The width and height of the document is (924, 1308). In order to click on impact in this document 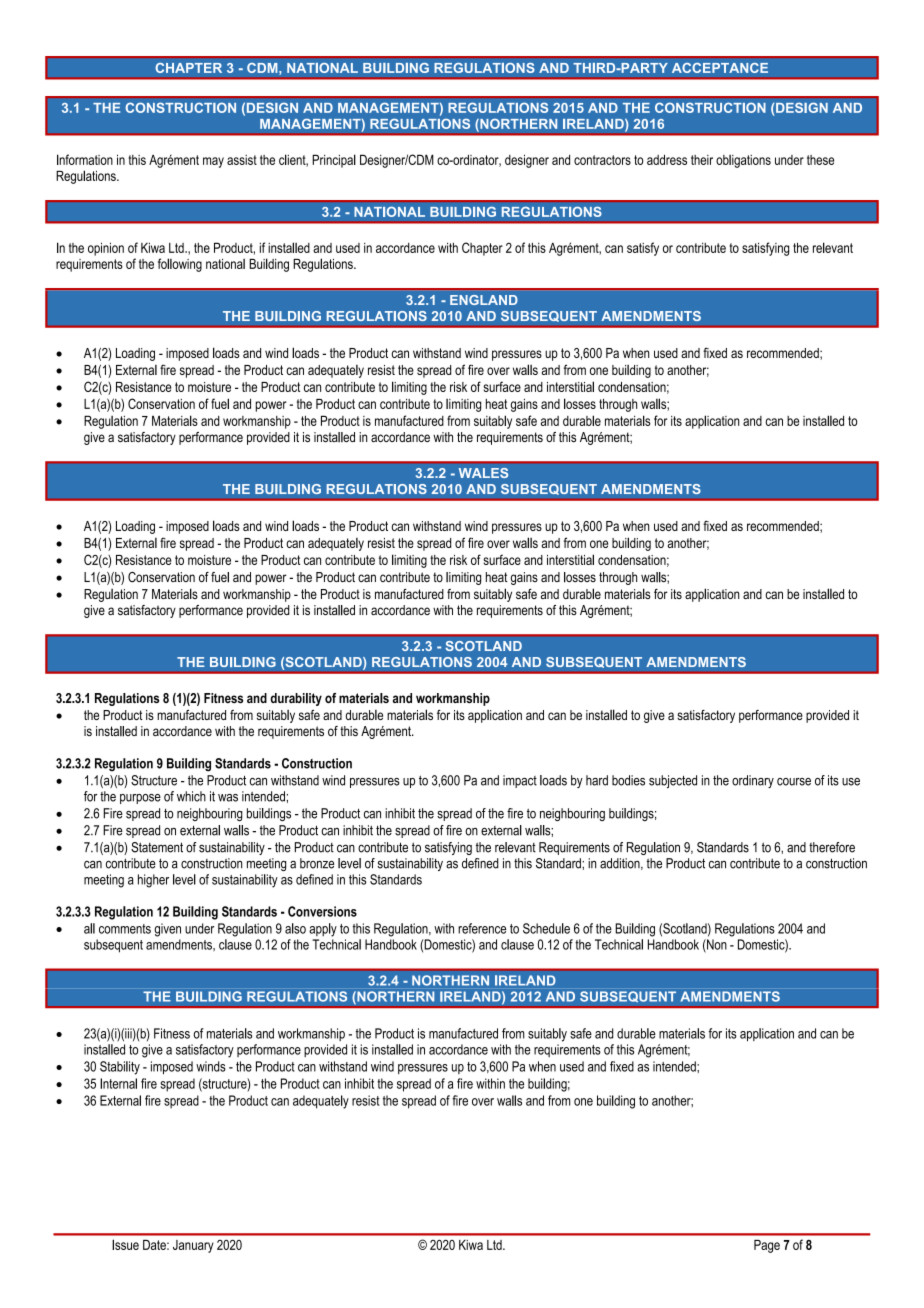, I will do `click(520, 781)`.
